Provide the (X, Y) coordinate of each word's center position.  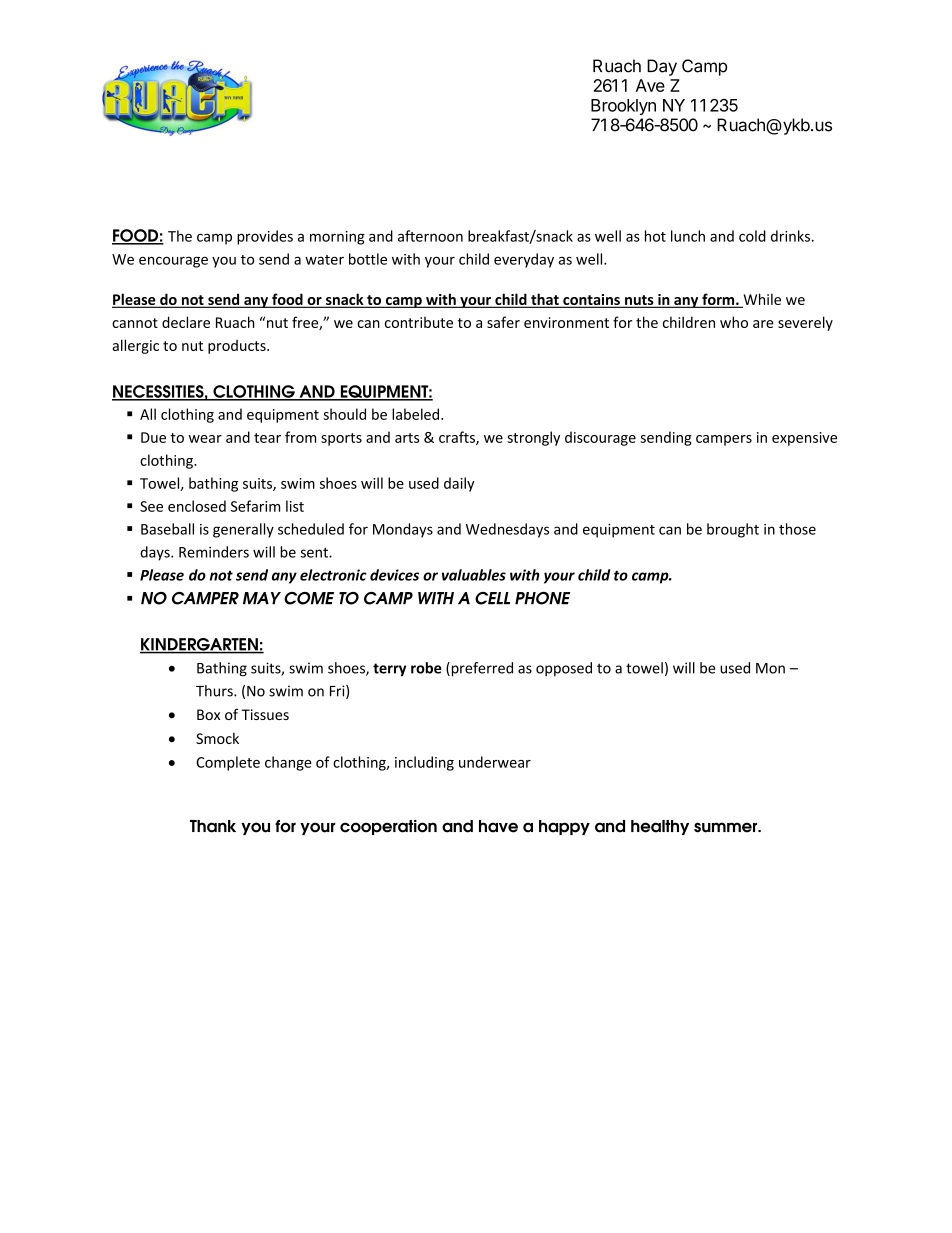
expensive (804, 439)
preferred (481, 669)
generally (243, 530)
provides (265, 237)
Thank (213, 826)
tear (267, 438)
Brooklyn (623, 107)
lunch (688, 236)
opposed (564, 669)
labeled (417, 414)
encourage (173, 262)
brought (733, 530)
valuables (474, 575)
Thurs (215, 691)
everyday (524, 260)
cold (752, 236)
